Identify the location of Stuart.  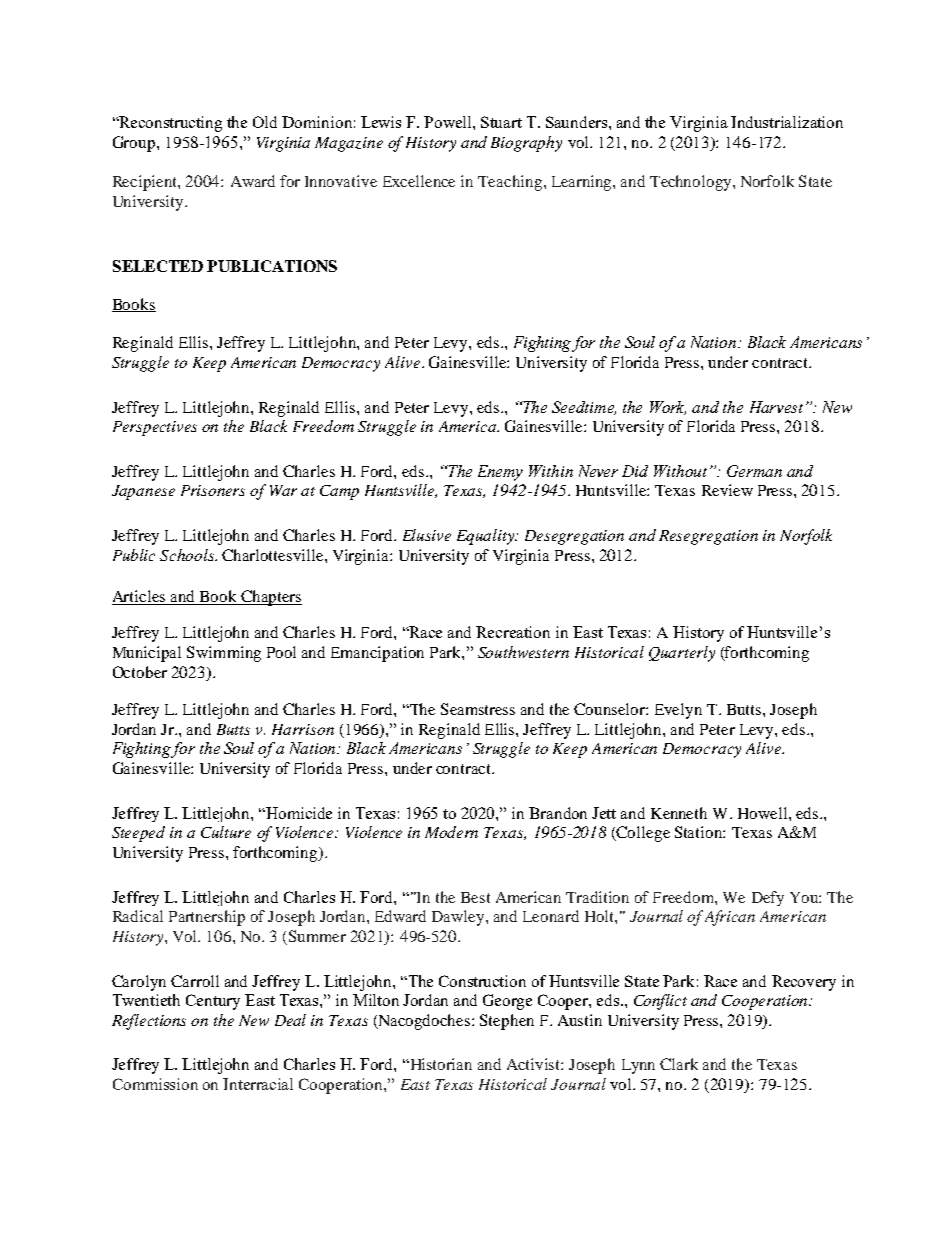
(501, 122).
